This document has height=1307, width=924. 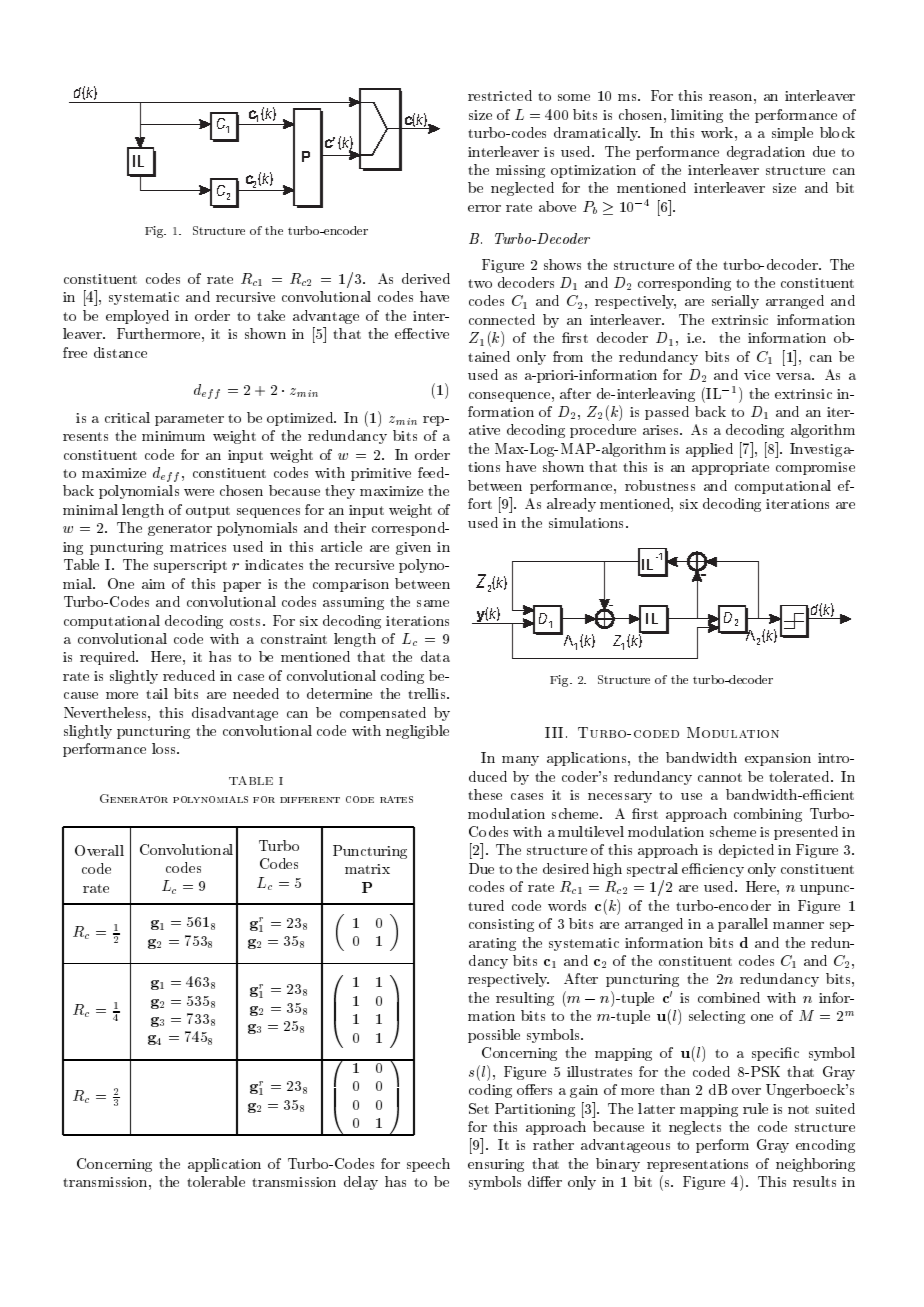 I want to click on degradation, so click(x=766, y=153).
